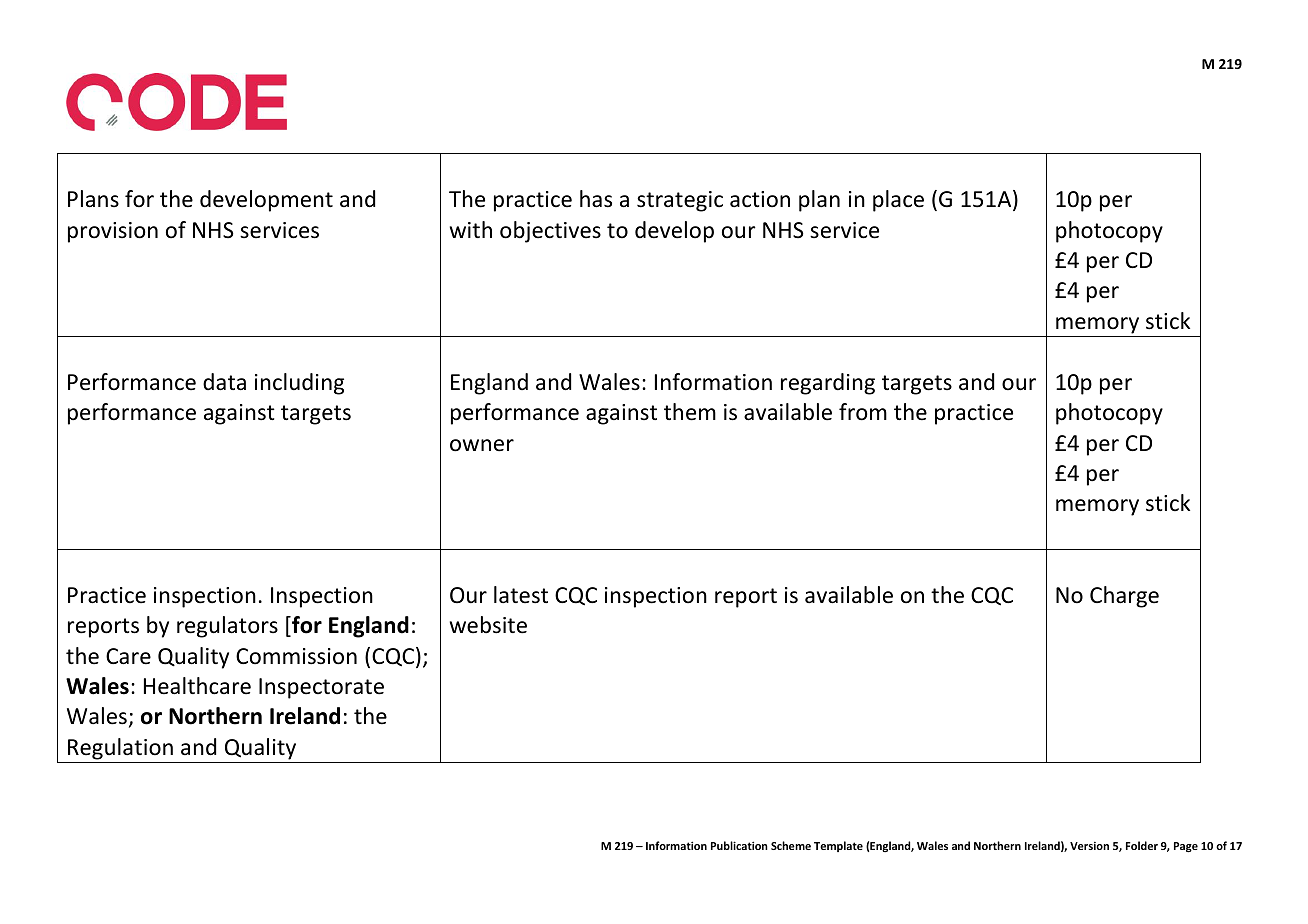  What do you see at coordinates (1124, 597) in the screenshot?
I see `Charge` at bounding box center [1124, 597].
